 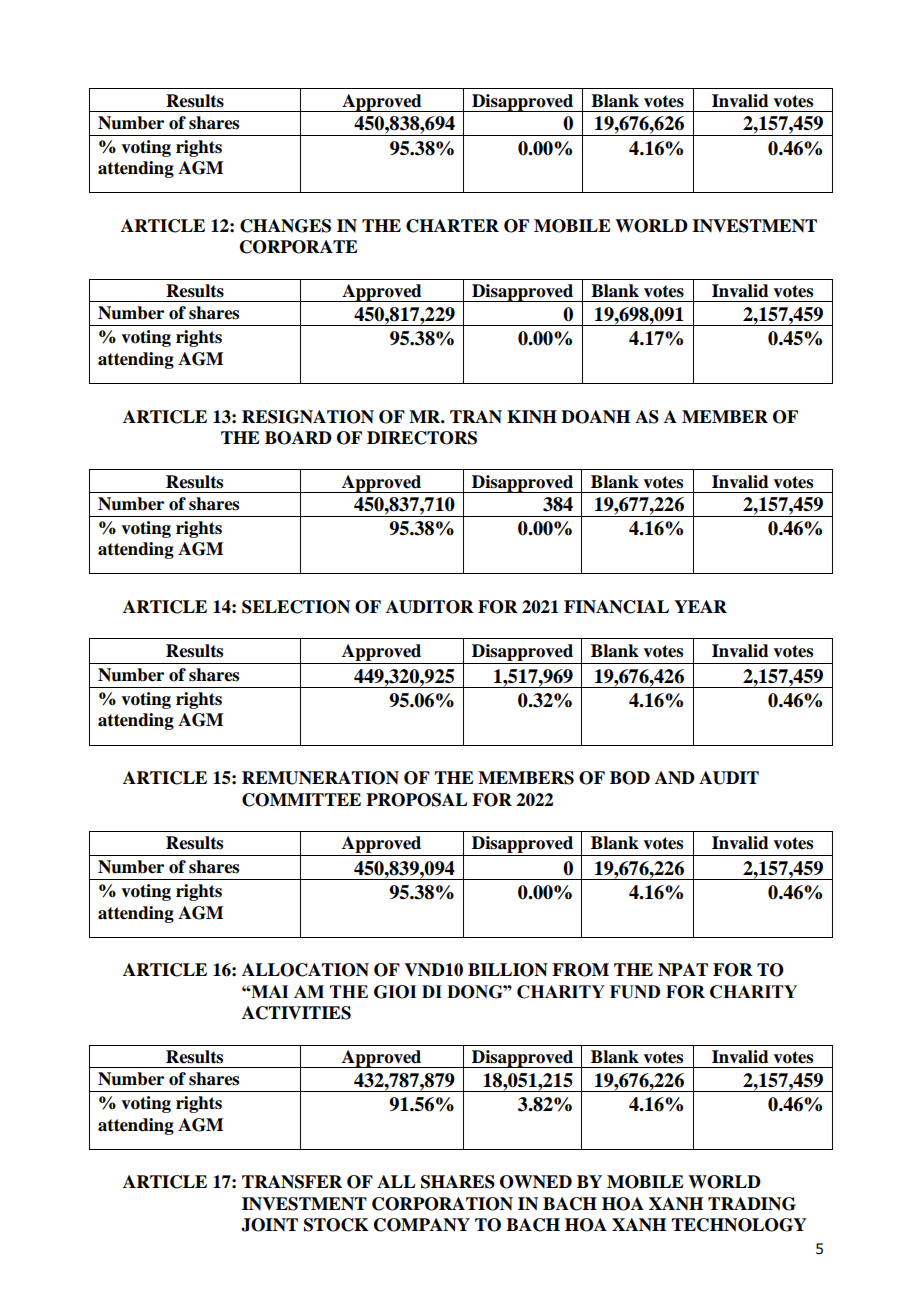 I want to click on YEAR, so click(x=700, y=606).
